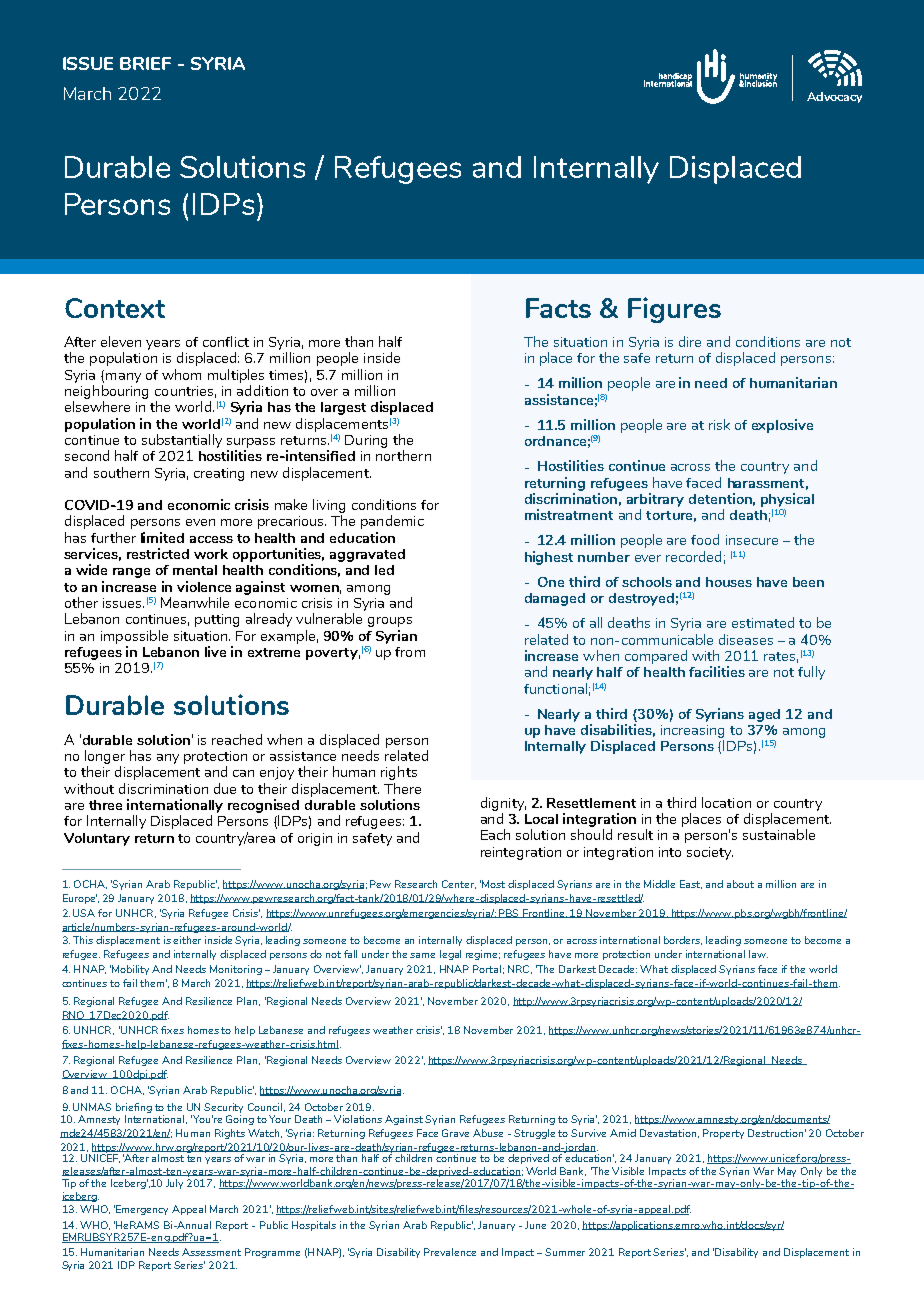  What do you see at coordinates (115, 308) in the document?
I see `Context` at bounding box center [115, 308].
